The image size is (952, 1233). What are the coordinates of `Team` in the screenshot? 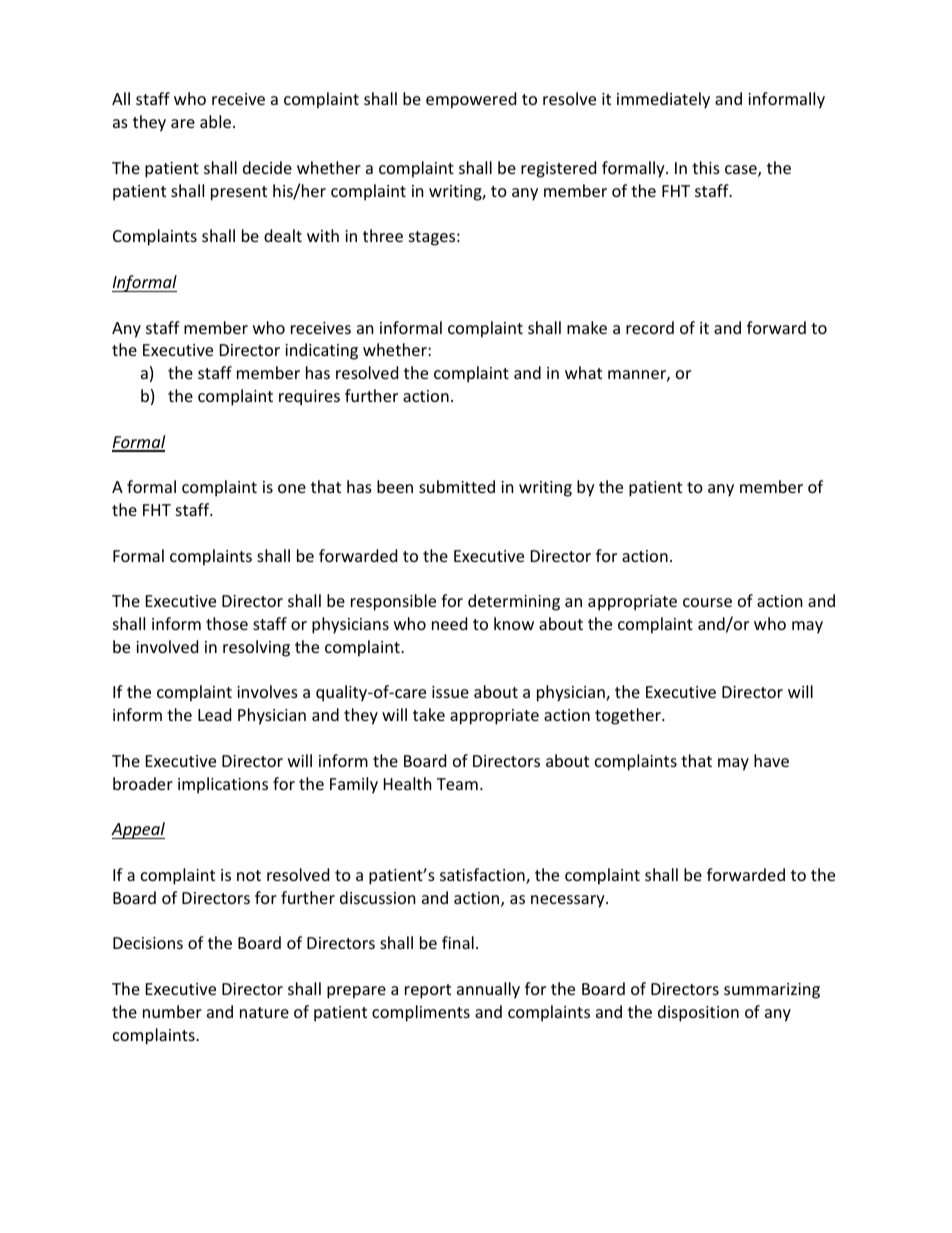 It's located at (457, 784).
